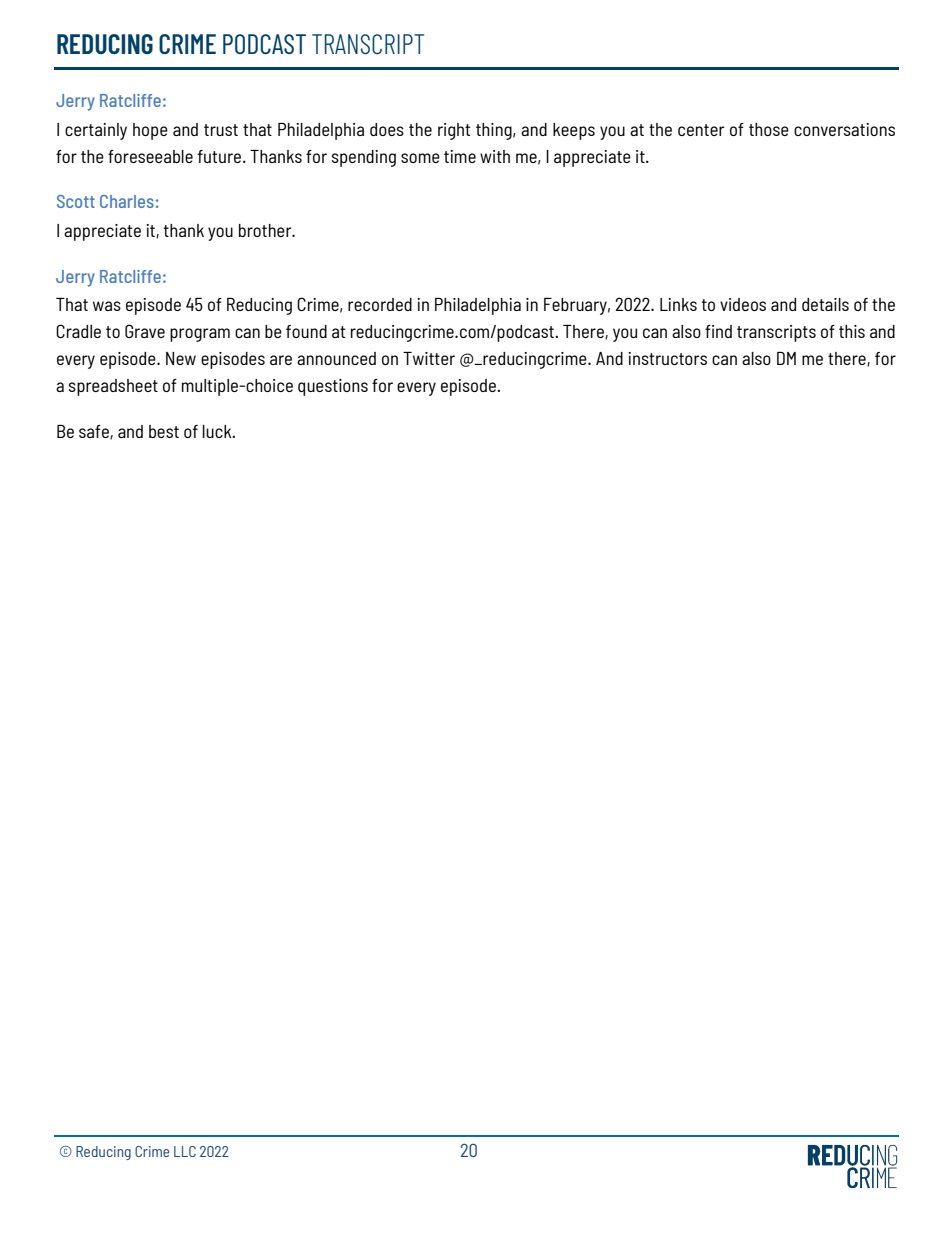 The image size is (952, 1233). Describe the element at coordinates (667, 358) in the document. I see `instructors` at that location.
